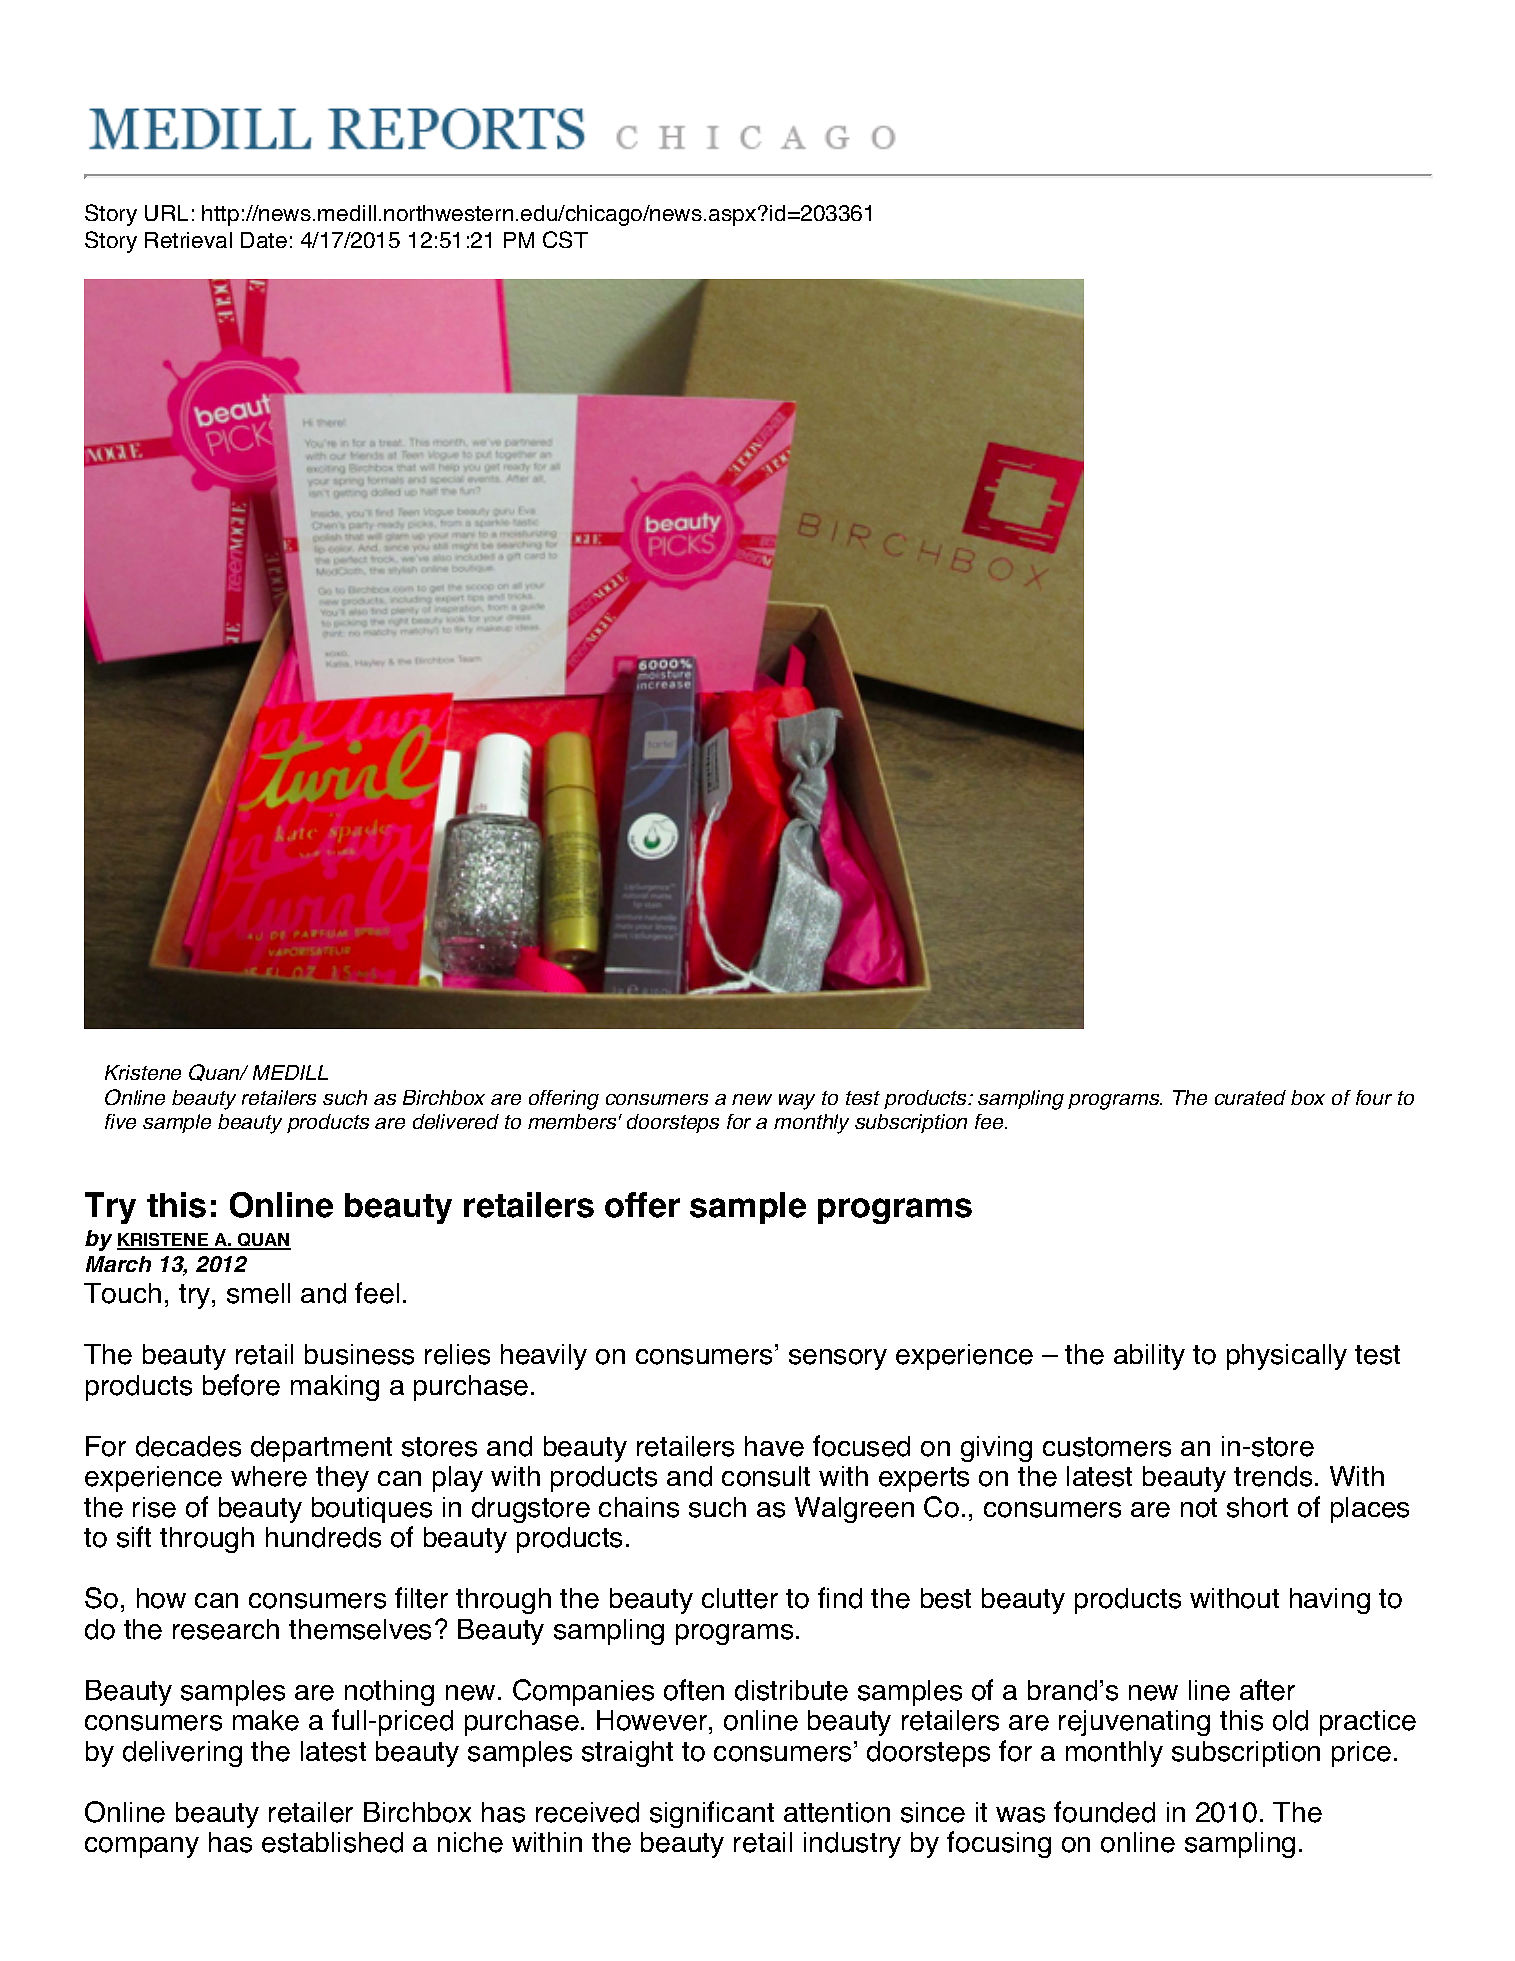  I want to click on founded, so click(1104, 1812).
